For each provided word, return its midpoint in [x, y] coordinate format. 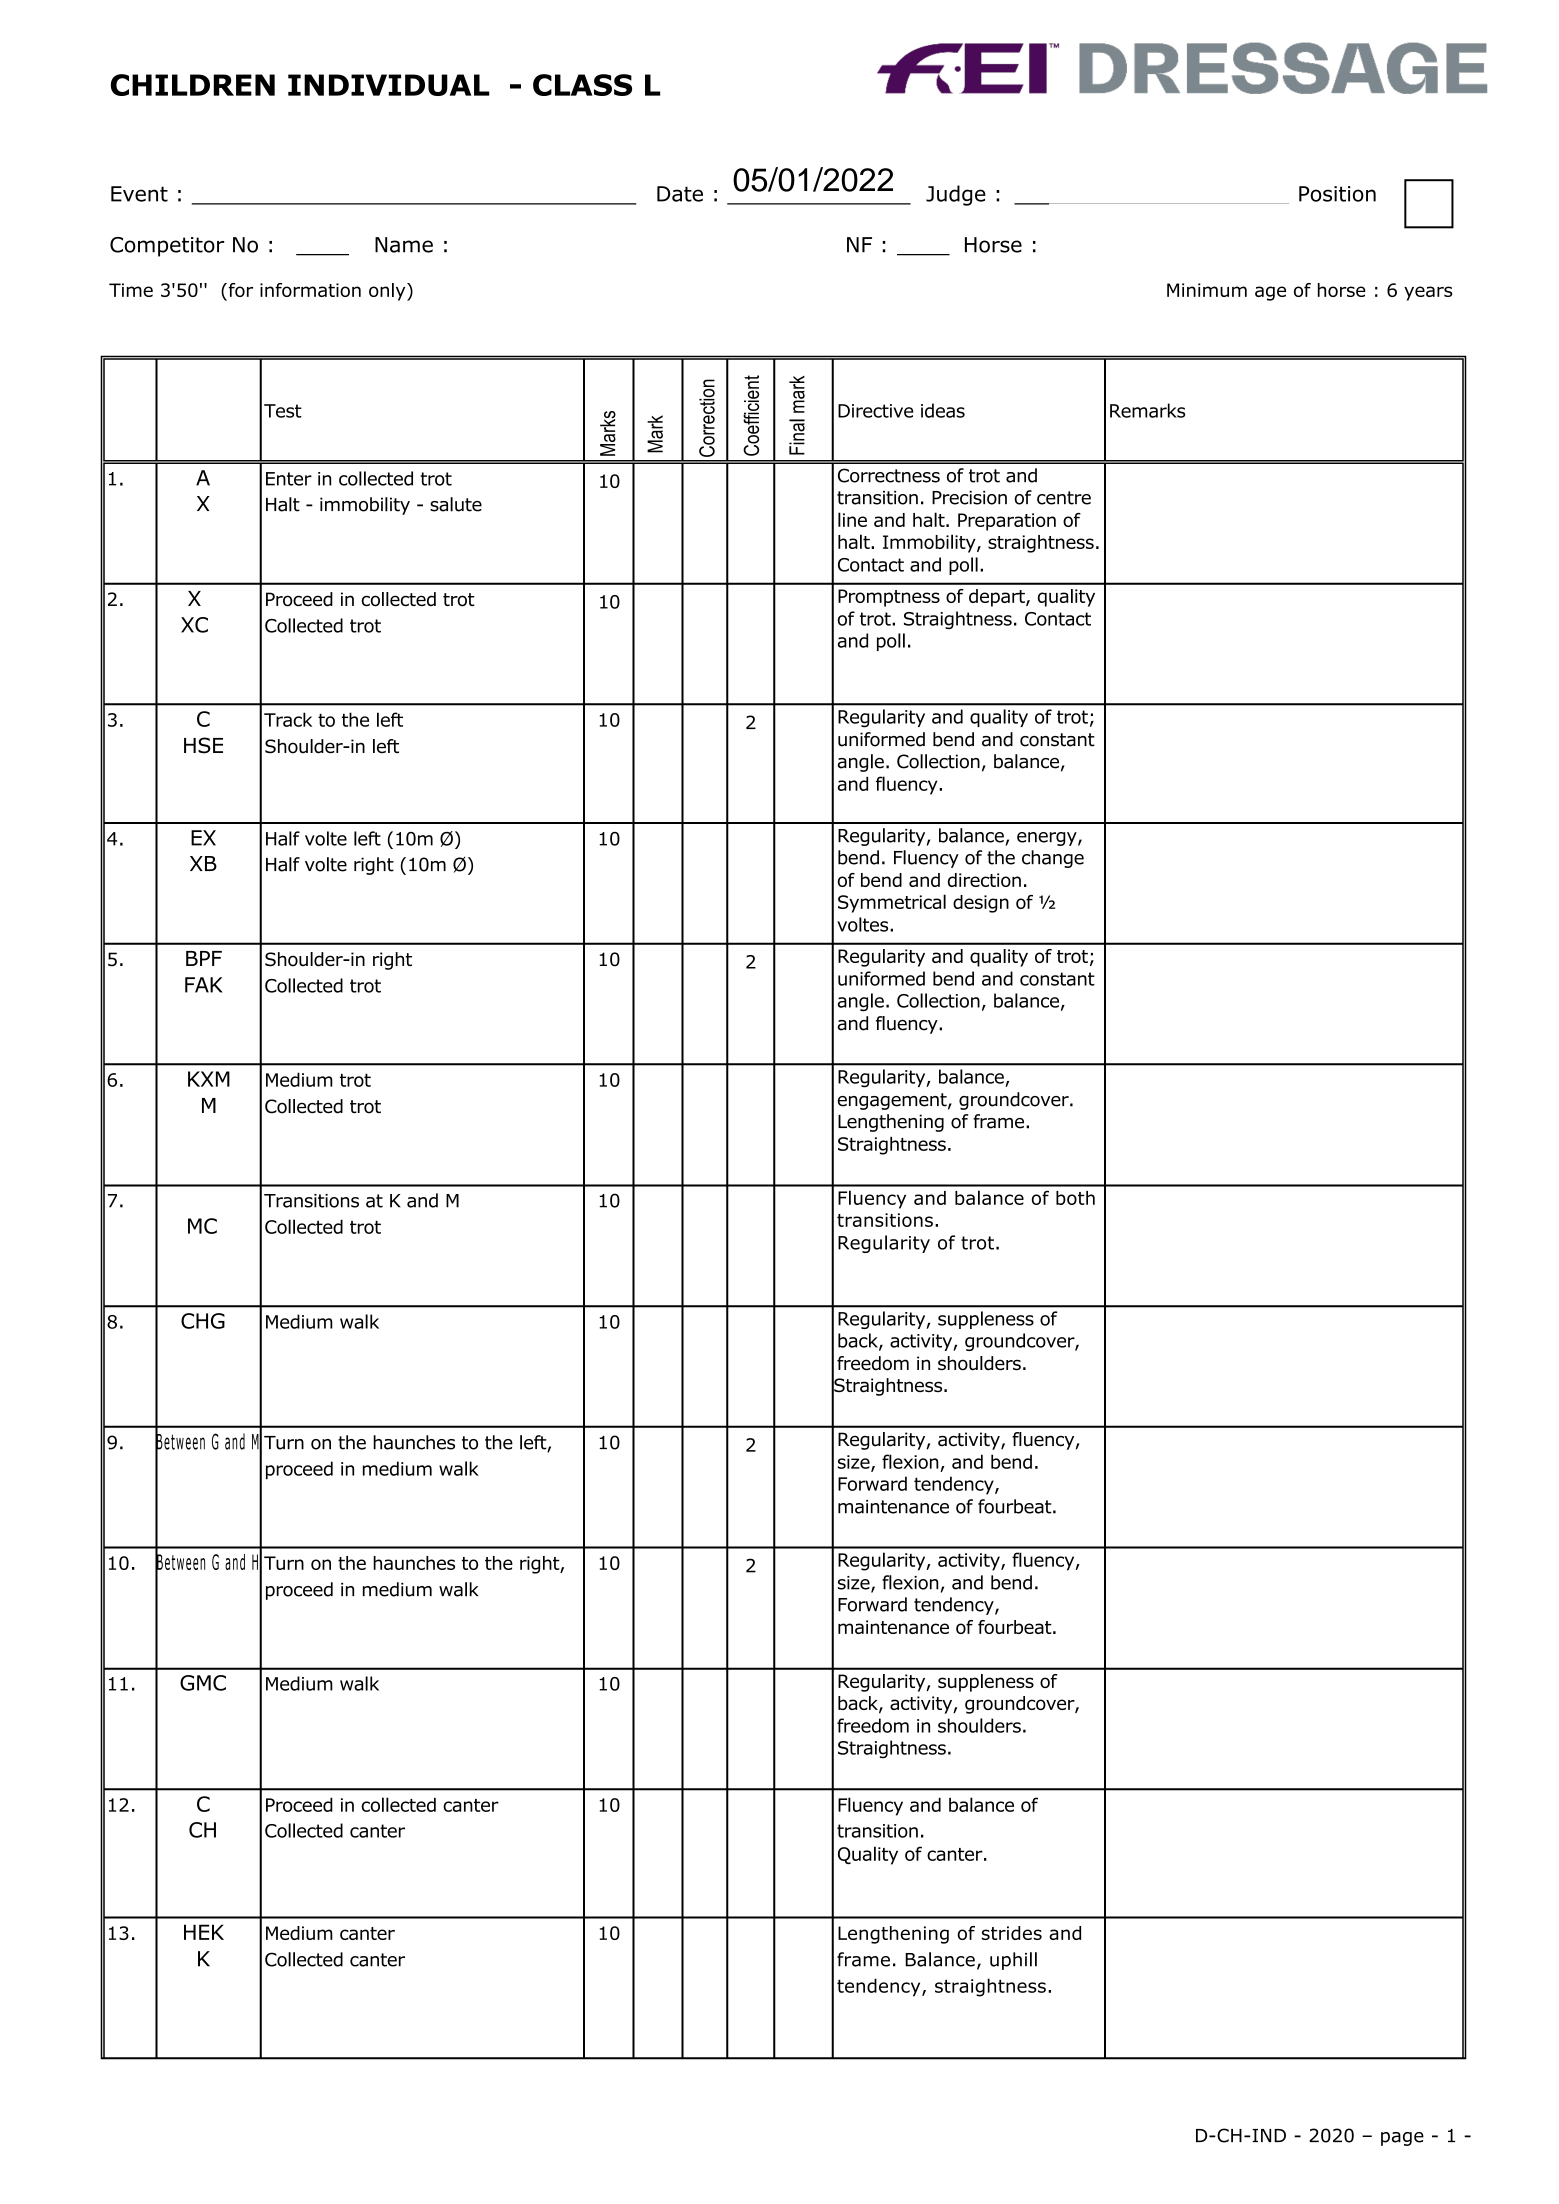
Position [1337, 194]
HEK [204, 1932]
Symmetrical [892, 903]
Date [680, 194]
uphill [1013, 1961]
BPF [204, 958]
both [1075, 1198]
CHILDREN [193, 85]
